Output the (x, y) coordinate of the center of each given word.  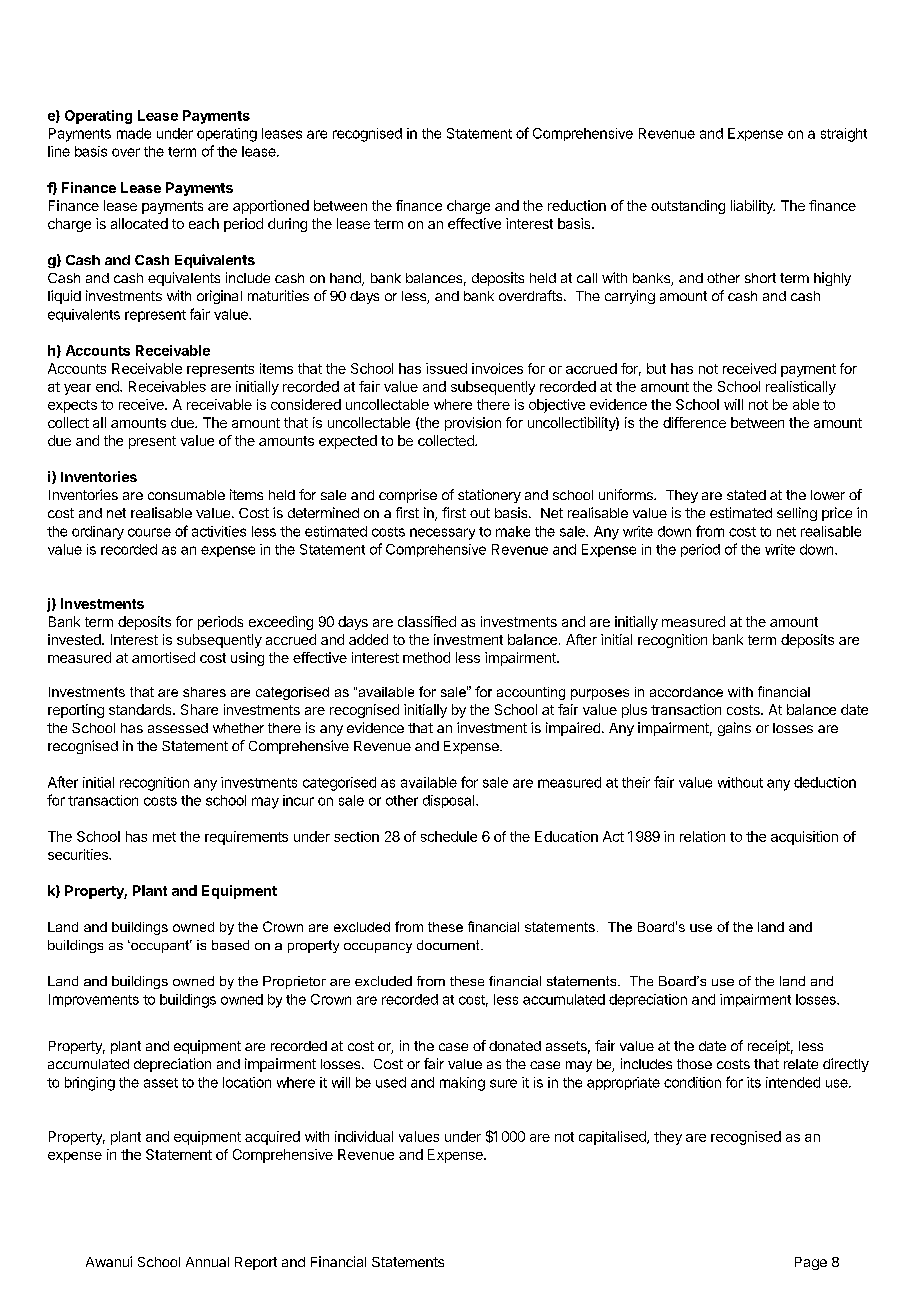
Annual (207, 1262)
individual (364, 1136)
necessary (442, 534)
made (134, 133)
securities (79, 854)
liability (753, 207)
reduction (577, 205)
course (149, 532)
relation (702, 836)
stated (746, 495)
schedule (449, 836)
